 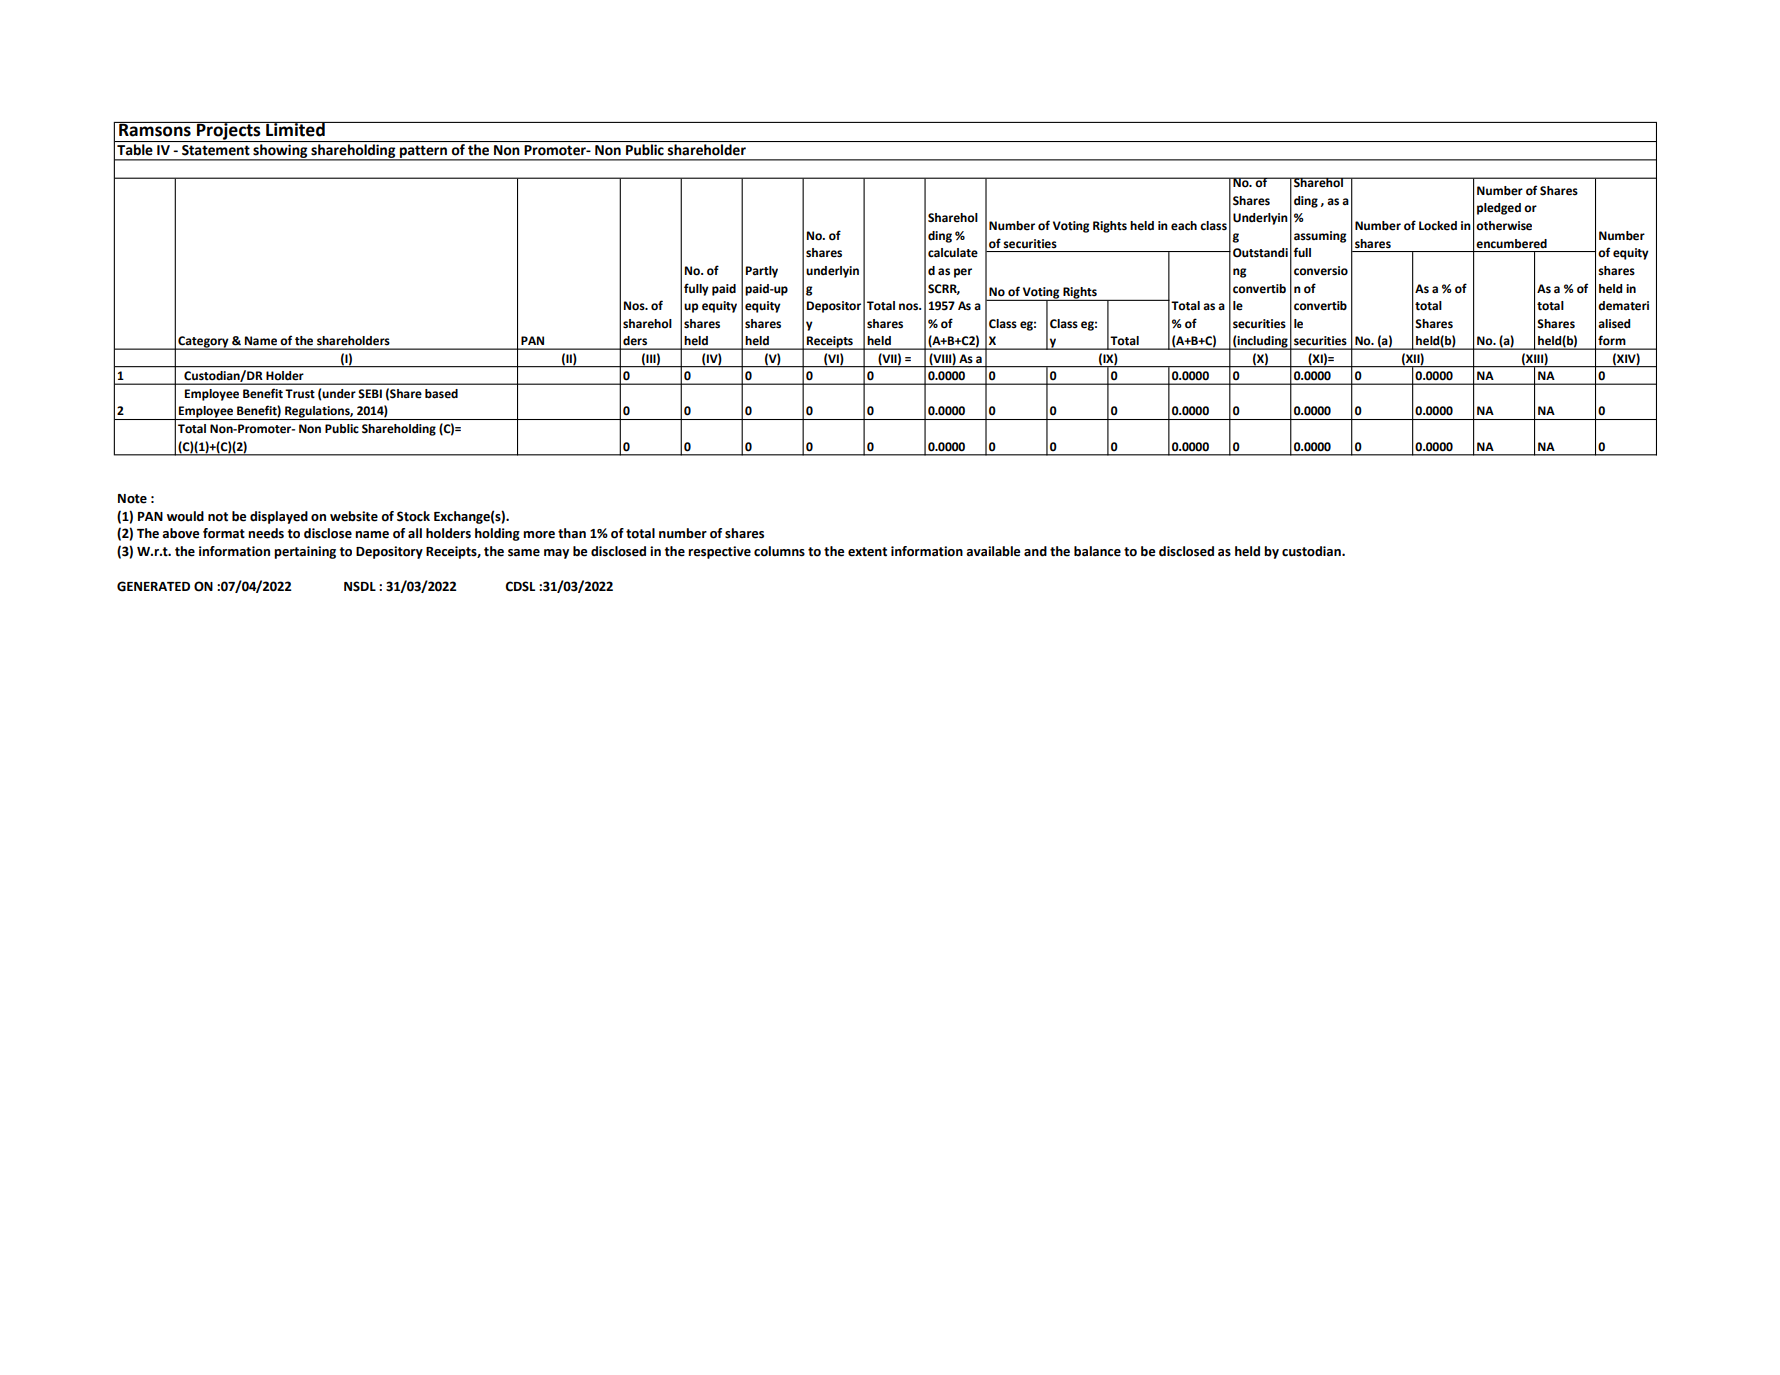 I want to click on pledged, so click(x=1499, y=209).
